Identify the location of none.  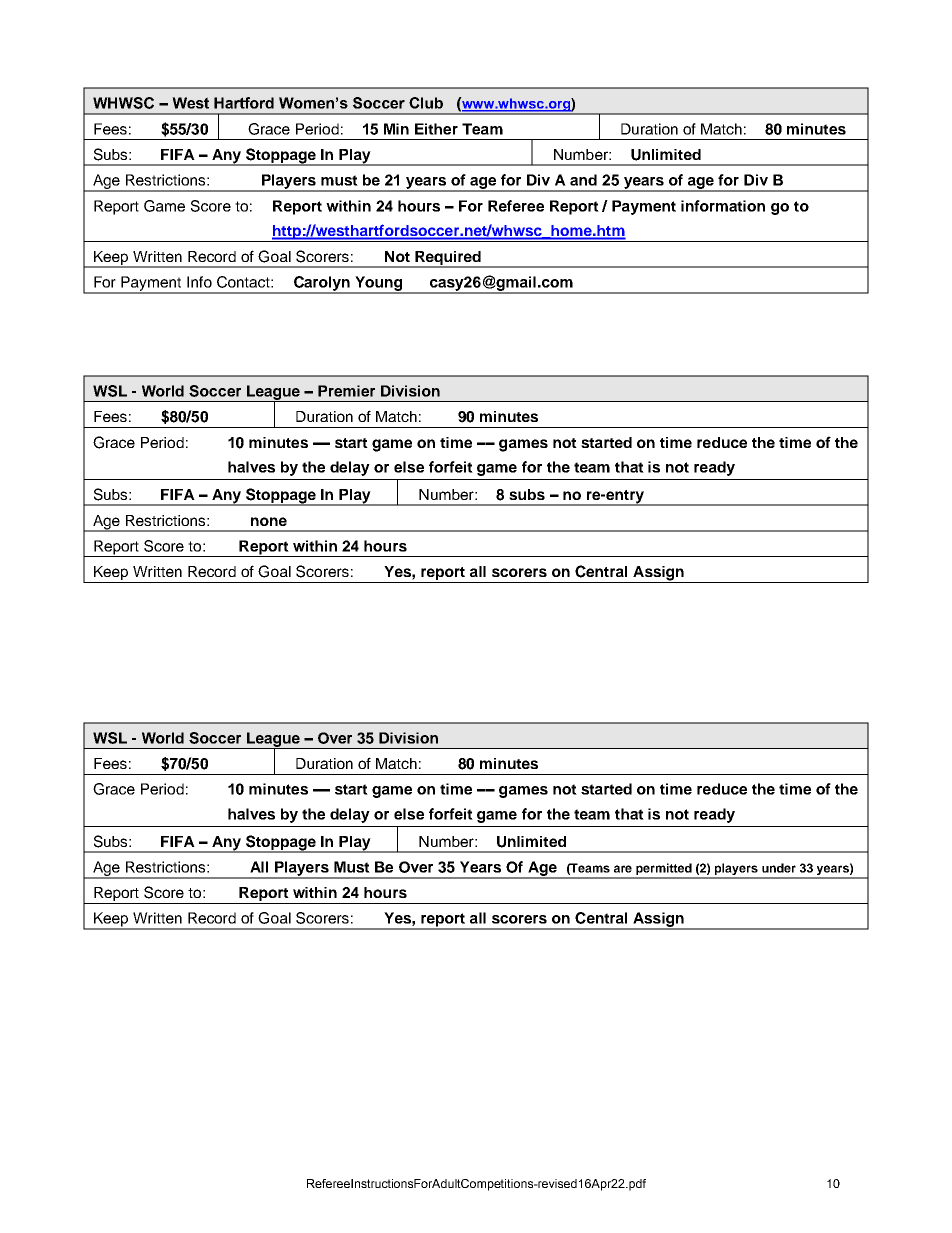
(269, 521).
